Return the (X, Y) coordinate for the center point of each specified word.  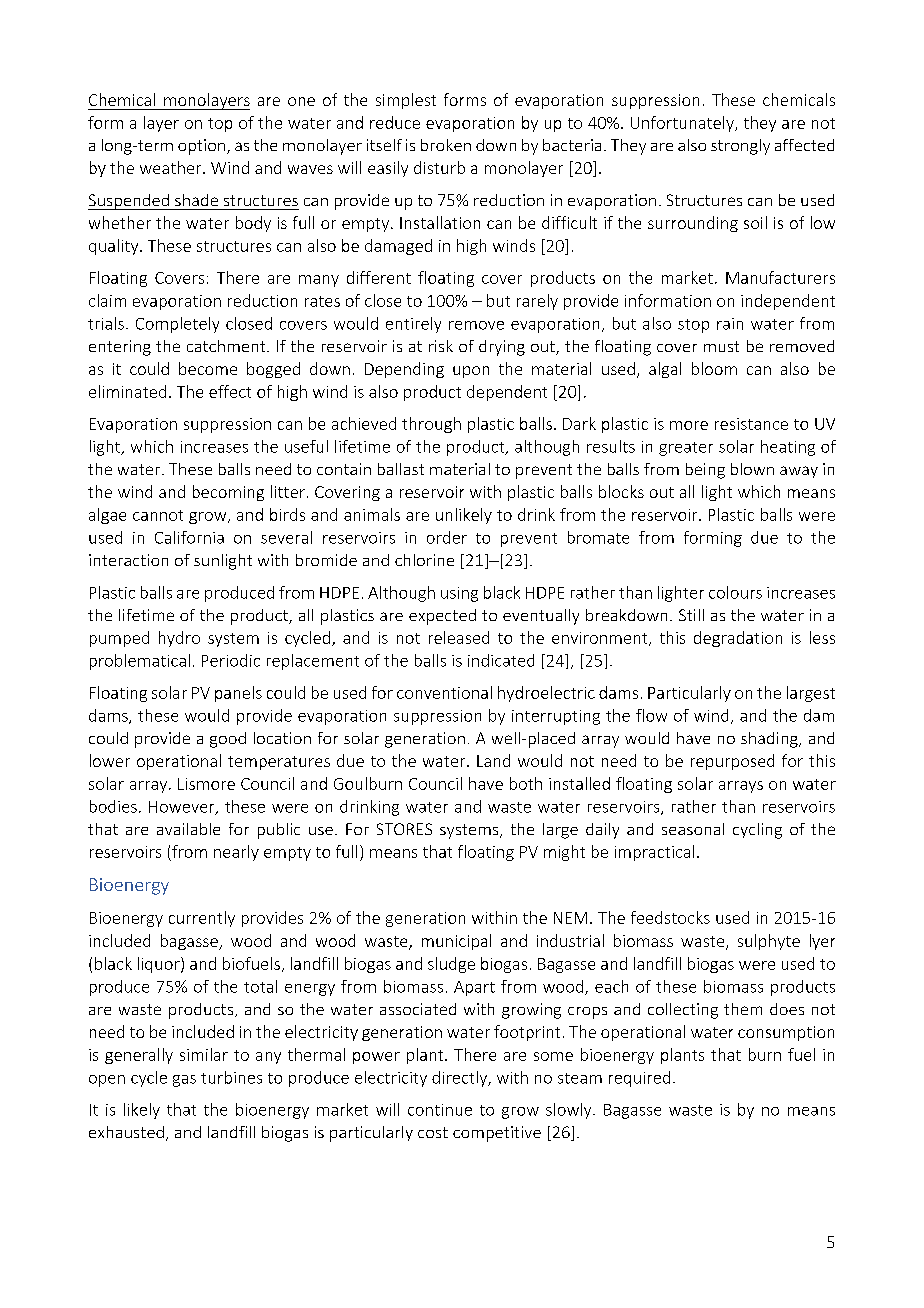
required (639, 1079)
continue (440, 1110)
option (203, 147)
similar (204, 1054)
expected (442, 617)
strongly (740, 147)
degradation (738, 639)
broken (446, 145)
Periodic (231, 660)
